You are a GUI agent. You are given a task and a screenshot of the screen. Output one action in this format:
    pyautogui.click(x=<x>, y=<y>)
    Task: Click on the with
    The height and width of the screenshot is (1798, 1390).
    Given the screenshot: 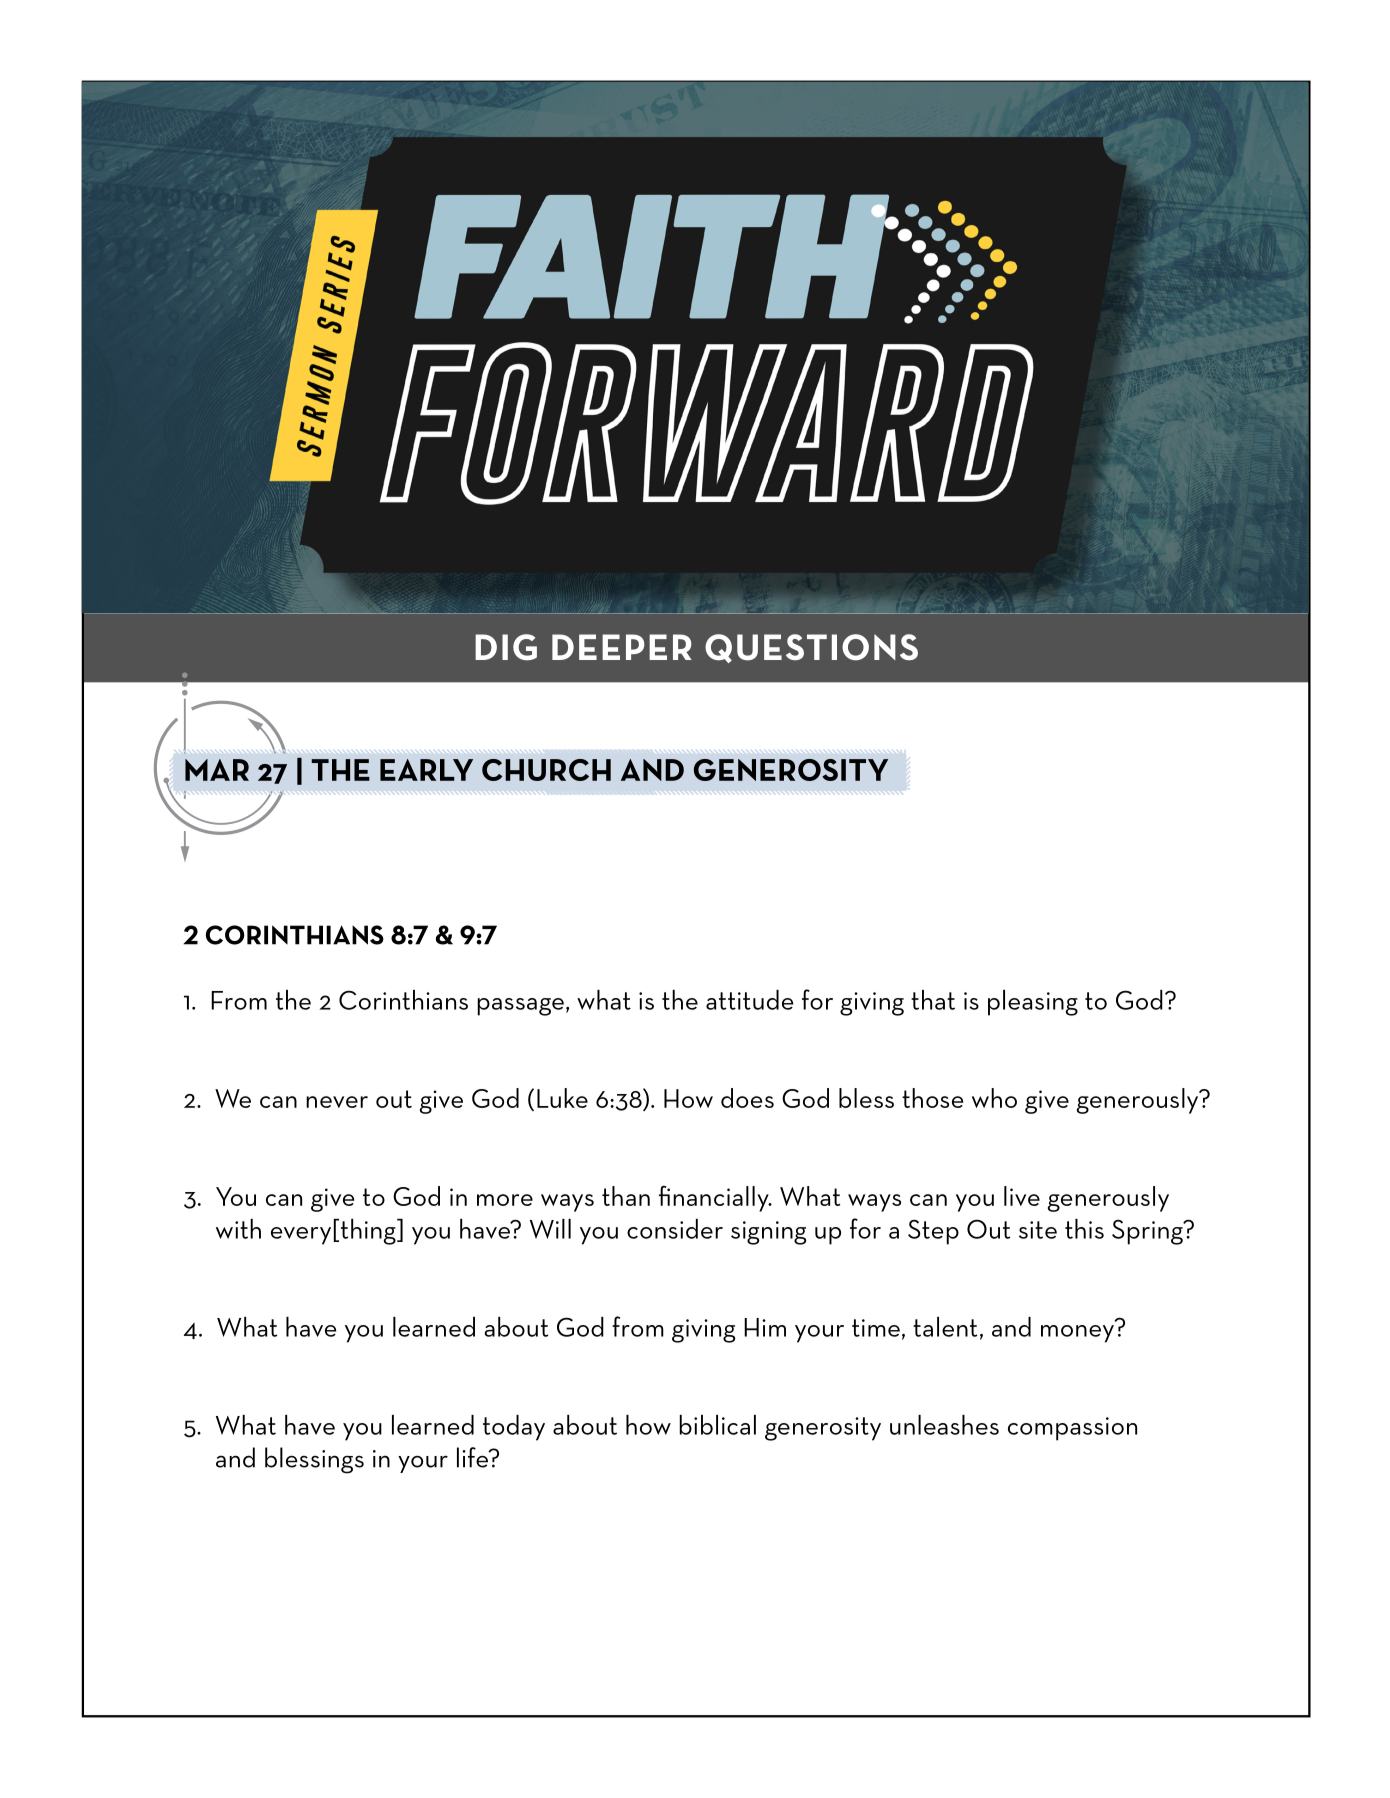 What is the action you would take?
    pyautogui.click(x=238, y=1229)
